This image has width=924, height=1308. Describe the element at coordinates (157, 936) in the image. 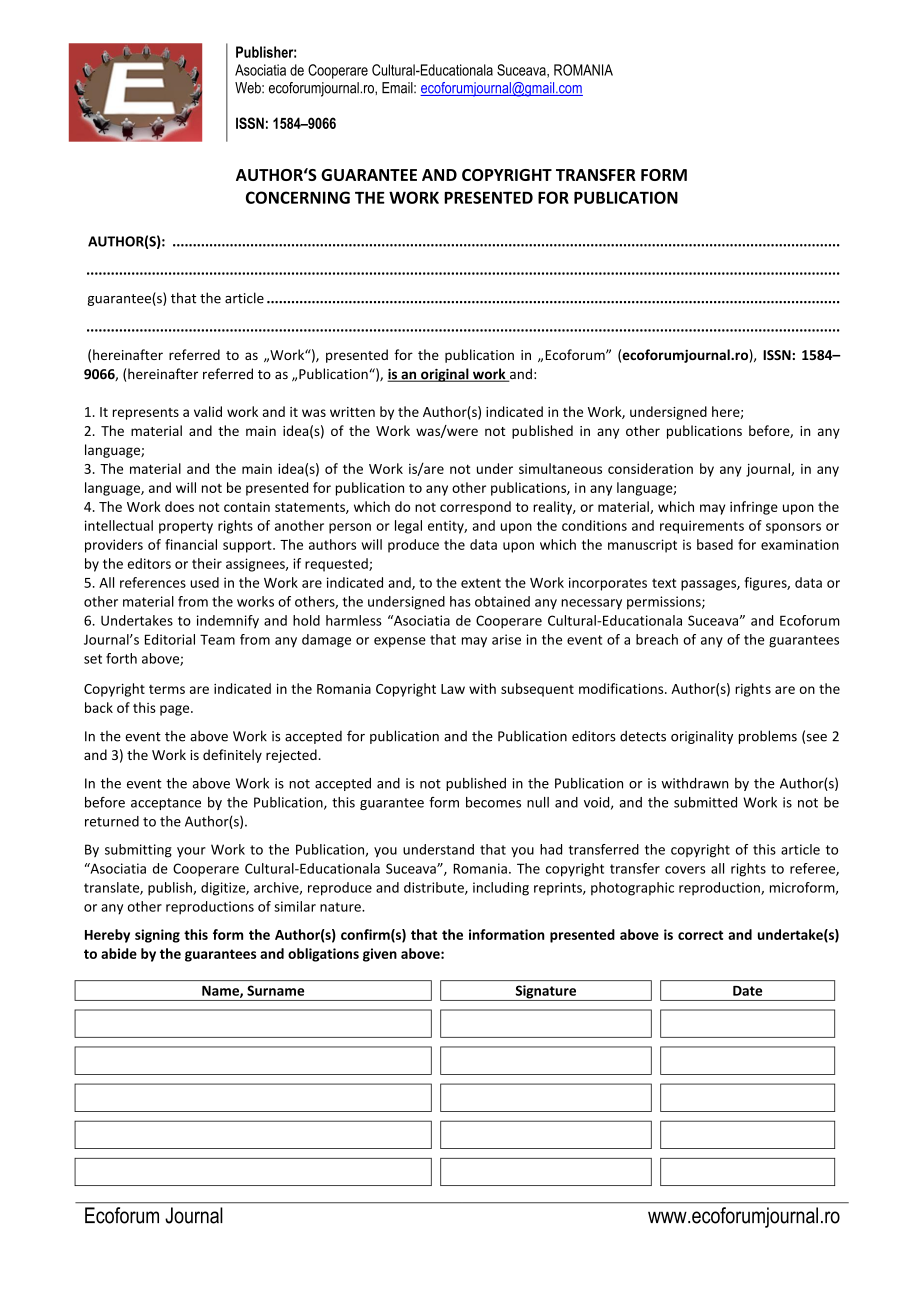

I see `signing` at that location.
